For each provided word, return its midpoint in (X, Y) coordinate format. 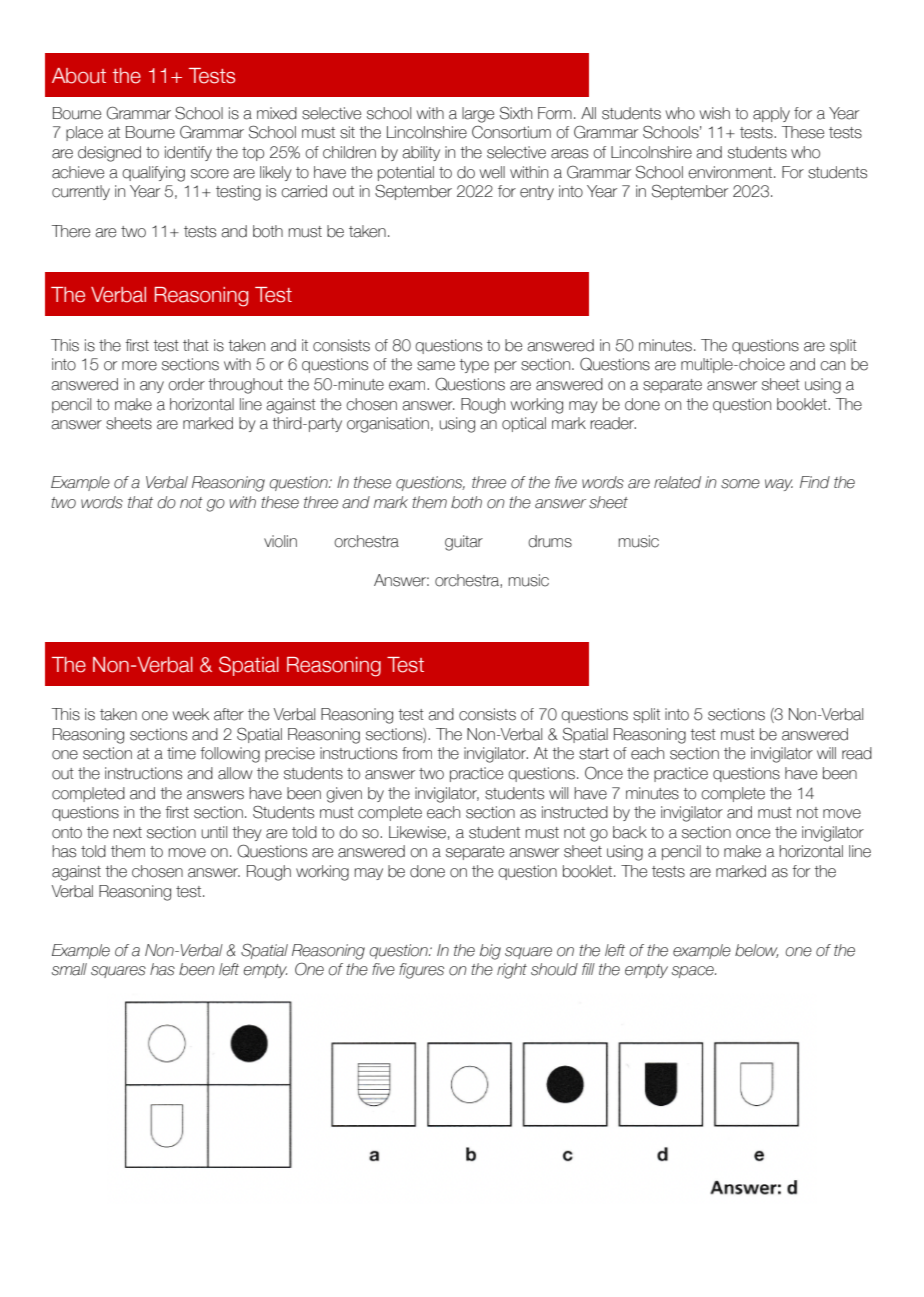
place (84, 133)
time (181, 753)
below (756, 951)
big (490, 952)
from (417, 753)
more (139, 366)
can (832, 366)
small (69, 969)
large (478, 115)
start (594, 754)
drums (550, 541)
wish (714, 113)
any (152, 387)
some (740, 484)
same (436, 366)
